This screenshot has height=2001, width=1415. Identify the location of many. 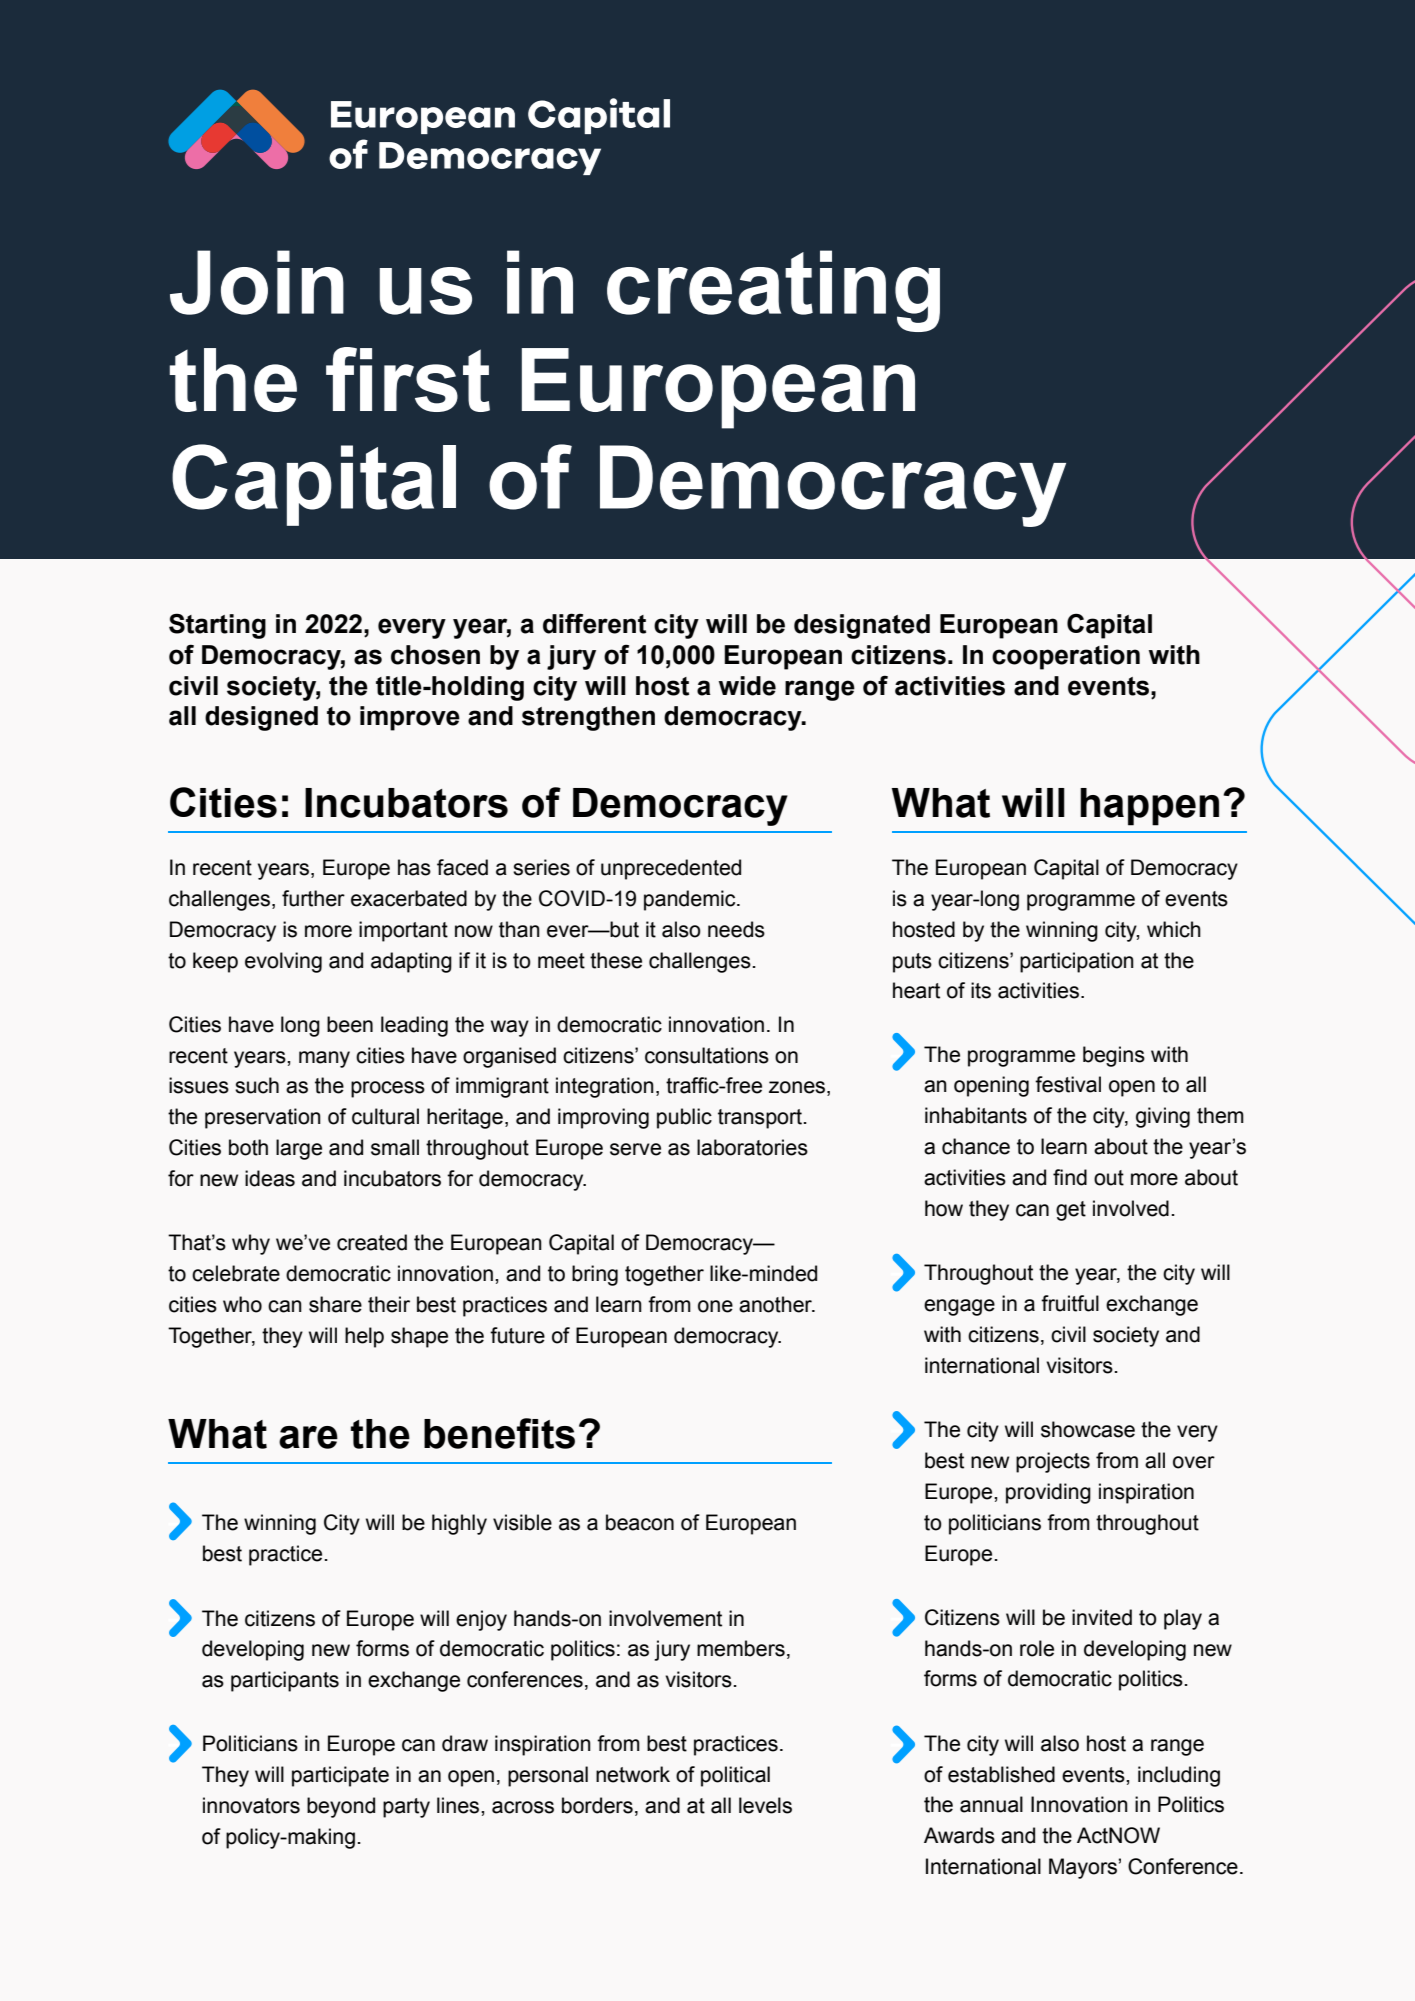
(324, 1059).
